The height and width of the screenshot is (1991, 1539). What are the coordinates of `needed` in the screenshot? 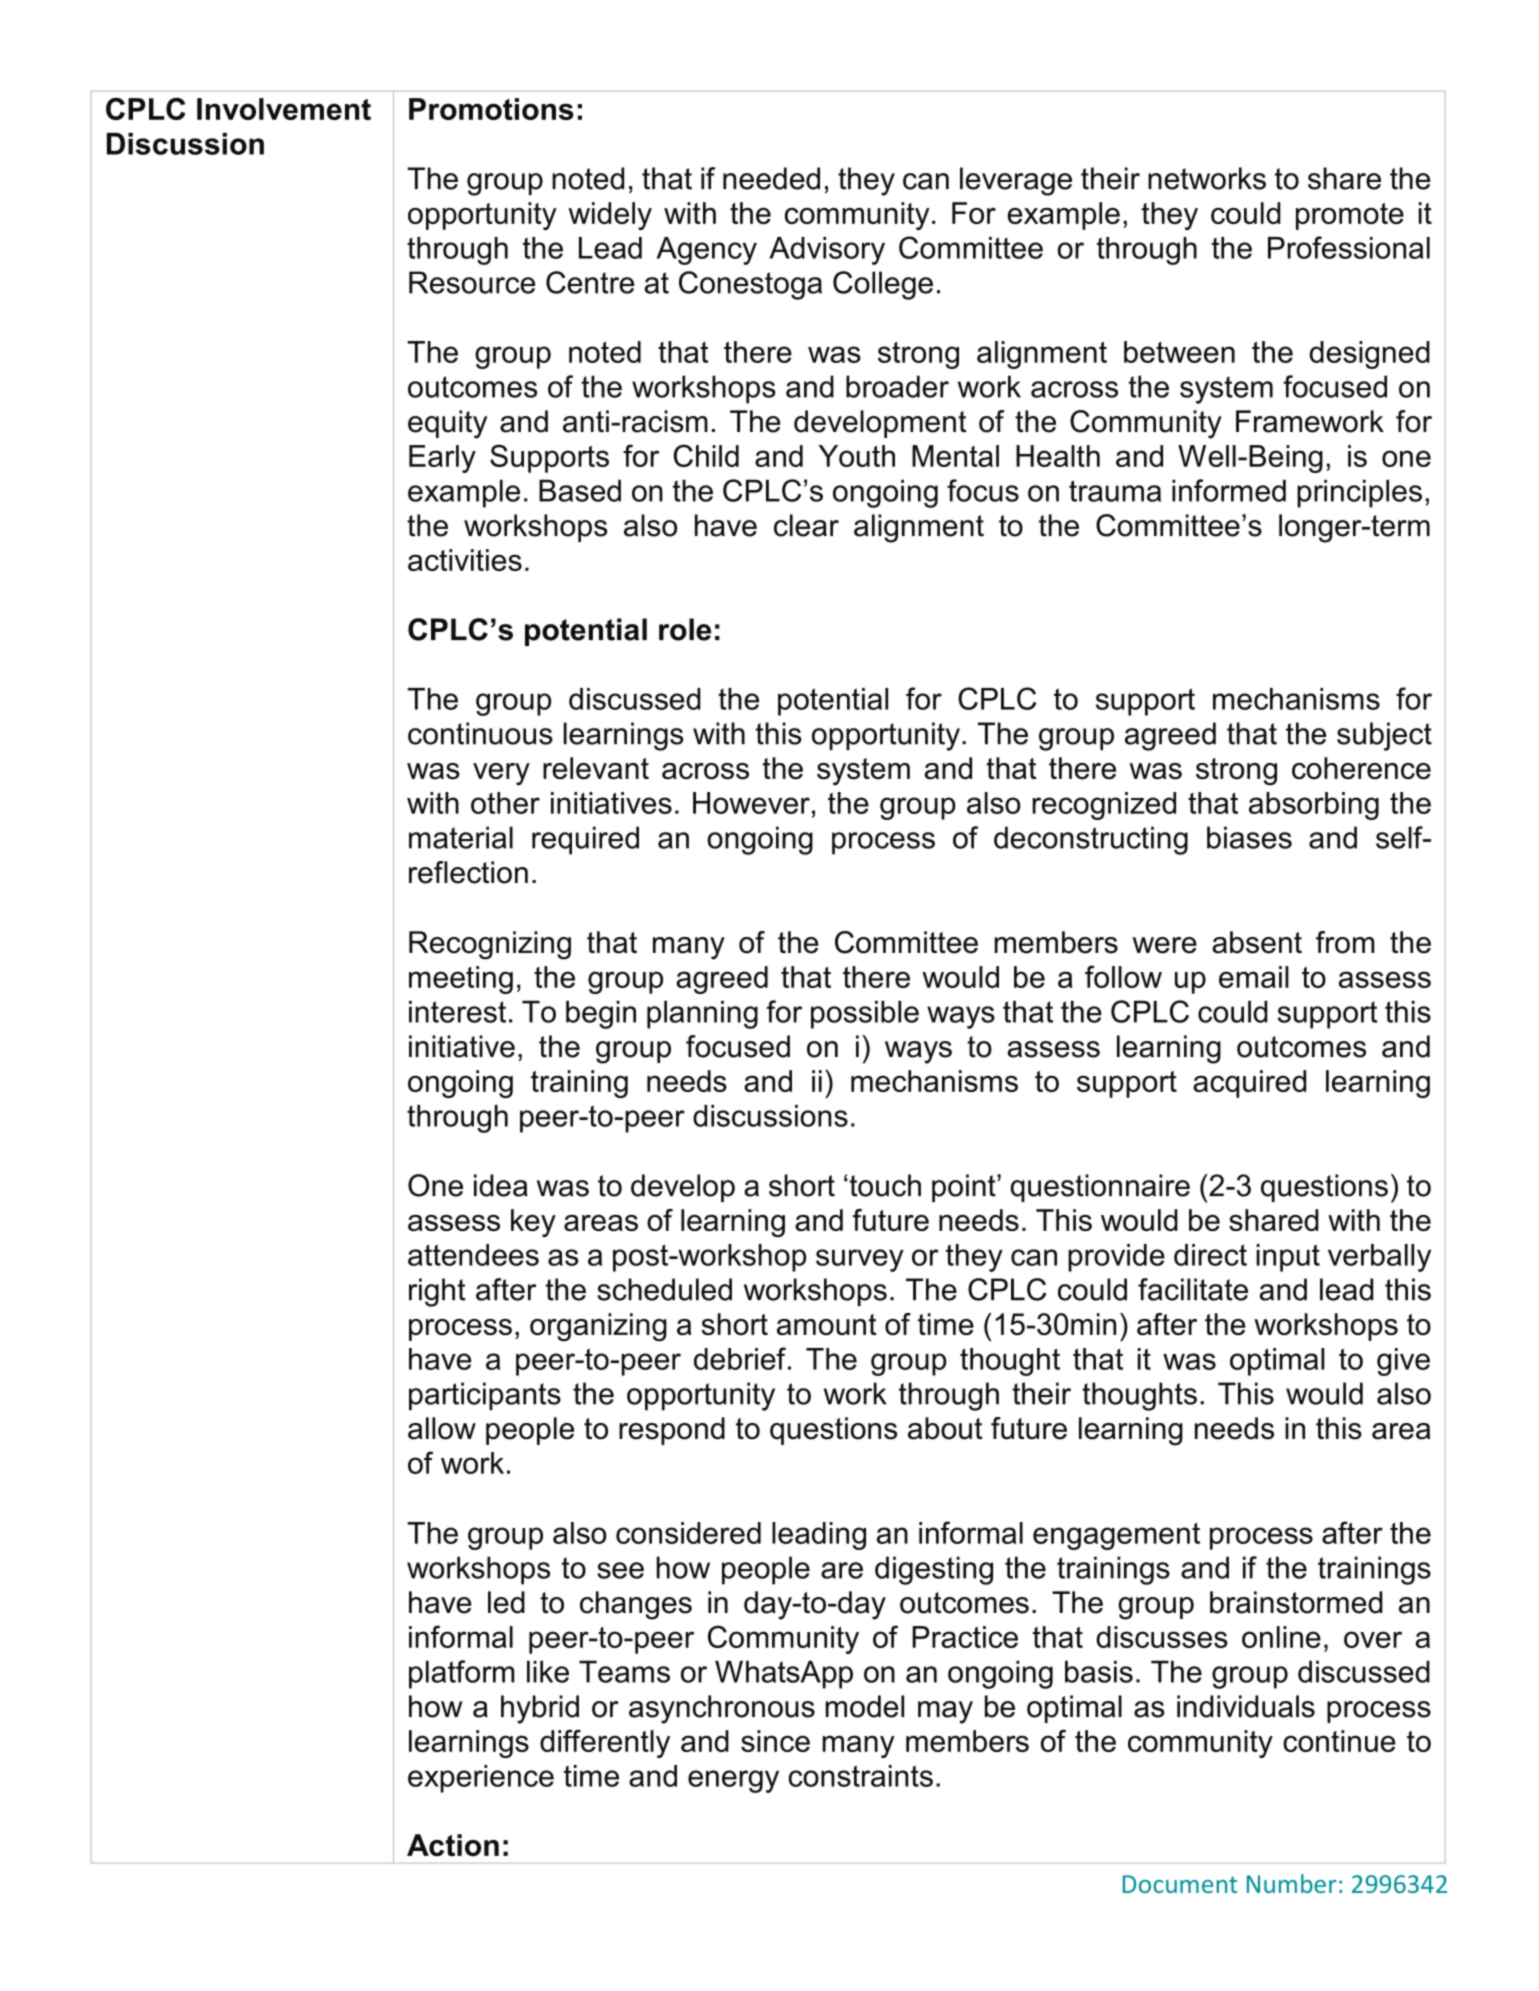 It's located at (771, 178).
